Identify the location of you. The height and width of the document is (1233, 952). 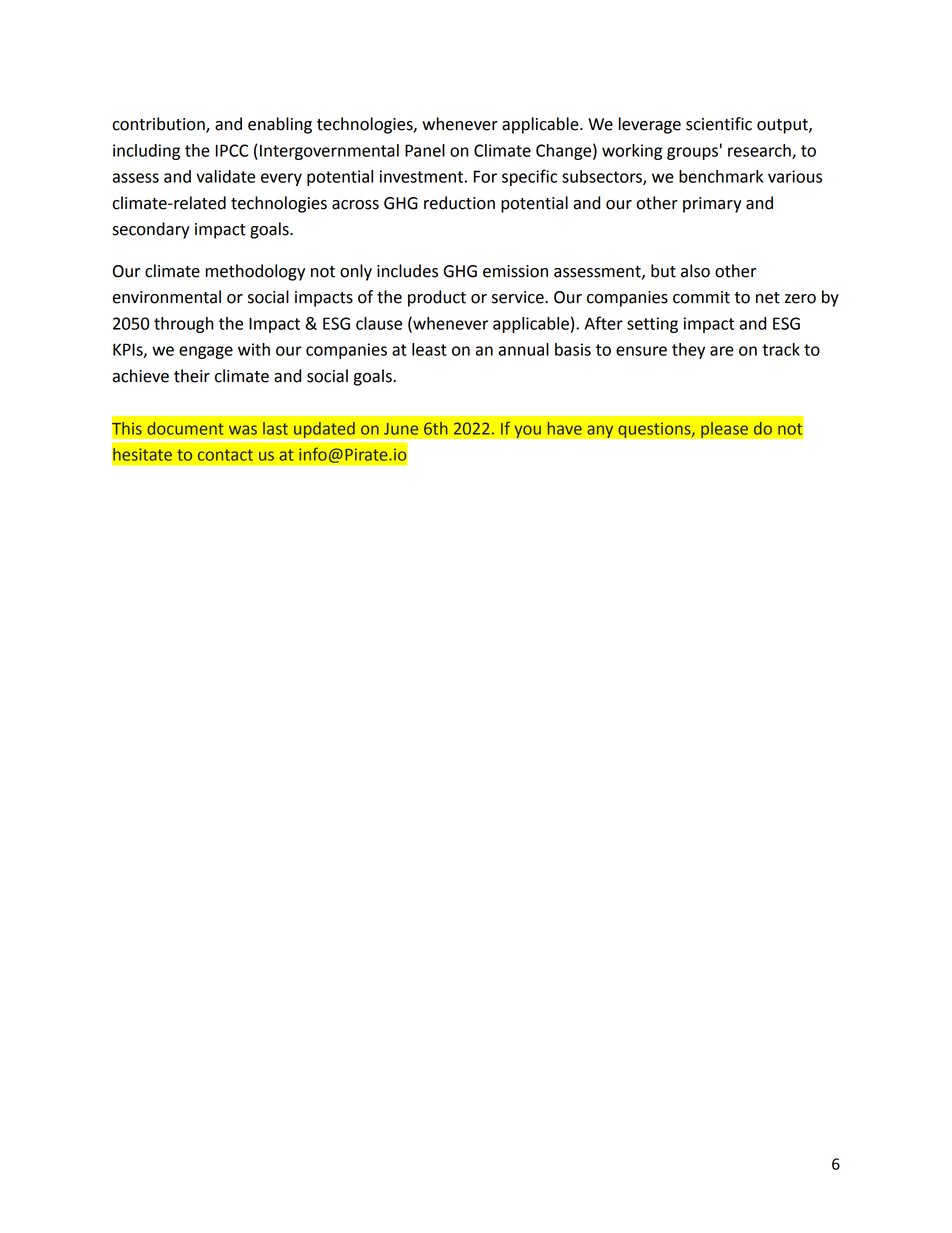
(527, 431).
